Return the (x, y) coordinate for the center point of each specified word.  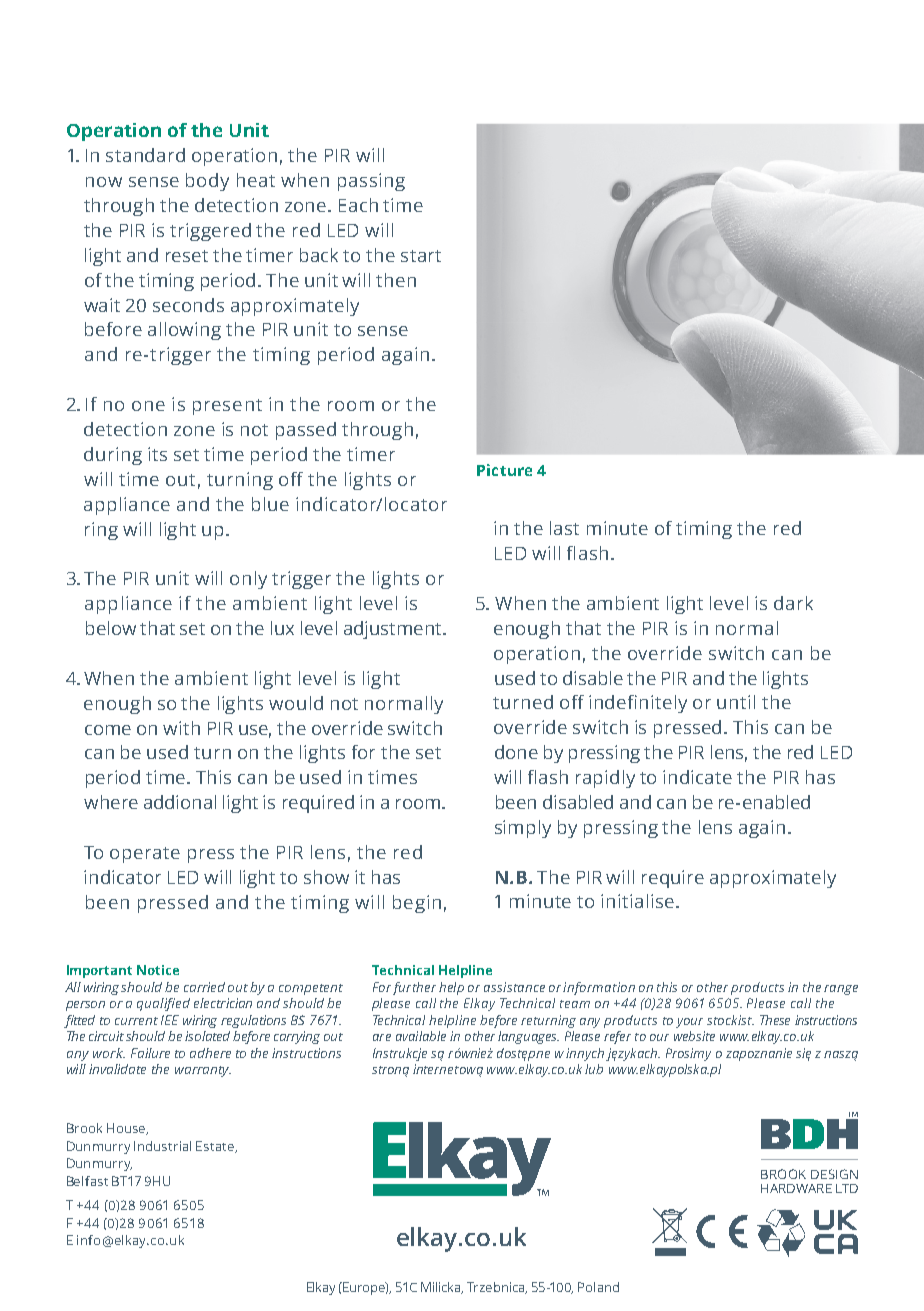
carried (204, 987)
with (181, 728)
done (516, 752)
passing (371, 182)
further (414, 988)
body (207, 182)
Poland (598, 1287)
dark (793, 603)
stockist (730, 1020)
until (736, 702)
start (421, 256)
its (157, 454)
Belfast (87, 1181)
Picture (504, 470)
